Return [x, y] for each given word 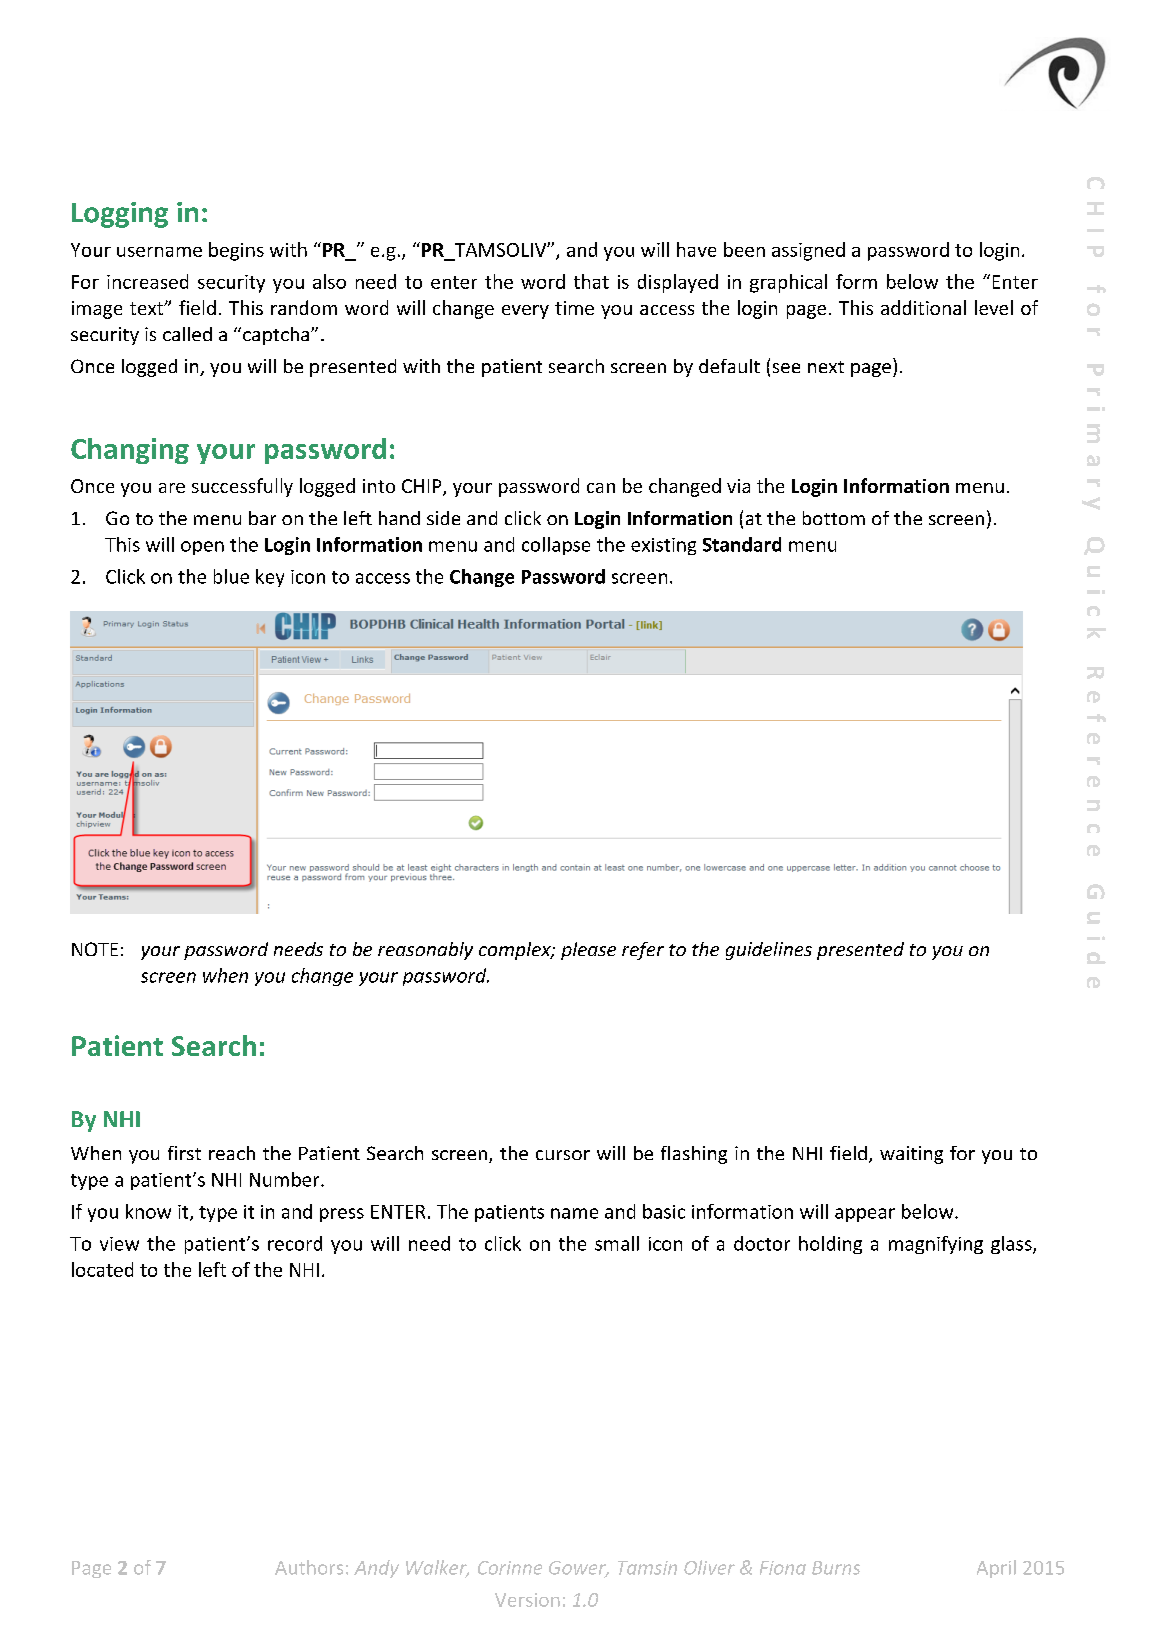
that [591, 281]
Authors [309, 1567]
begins [236, 251]
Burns [836, 1568]
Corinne [510, 1568]
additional [923, 307]
